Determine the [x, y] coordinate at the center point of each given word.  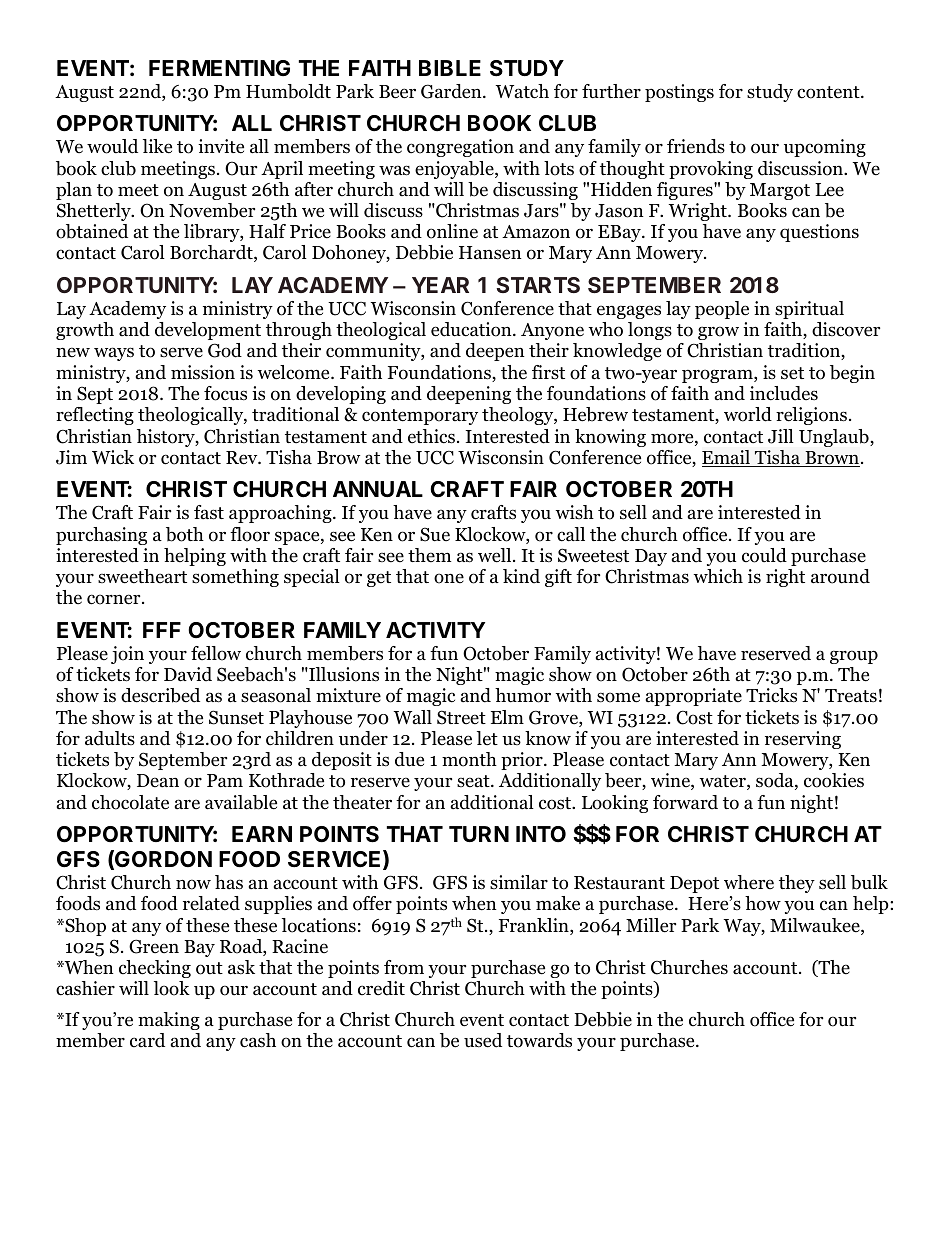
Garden [452, 91]
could [764, 555]
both [185, 534]
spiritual [809, 310]
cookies [834, 780]
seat [474, 781]
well [496, 555]
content [829, 92]
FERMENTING [219, 68]
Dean [158, 781]
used [483, 1040]
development [208, 331]
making [169, 1021]
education [472, 329]
